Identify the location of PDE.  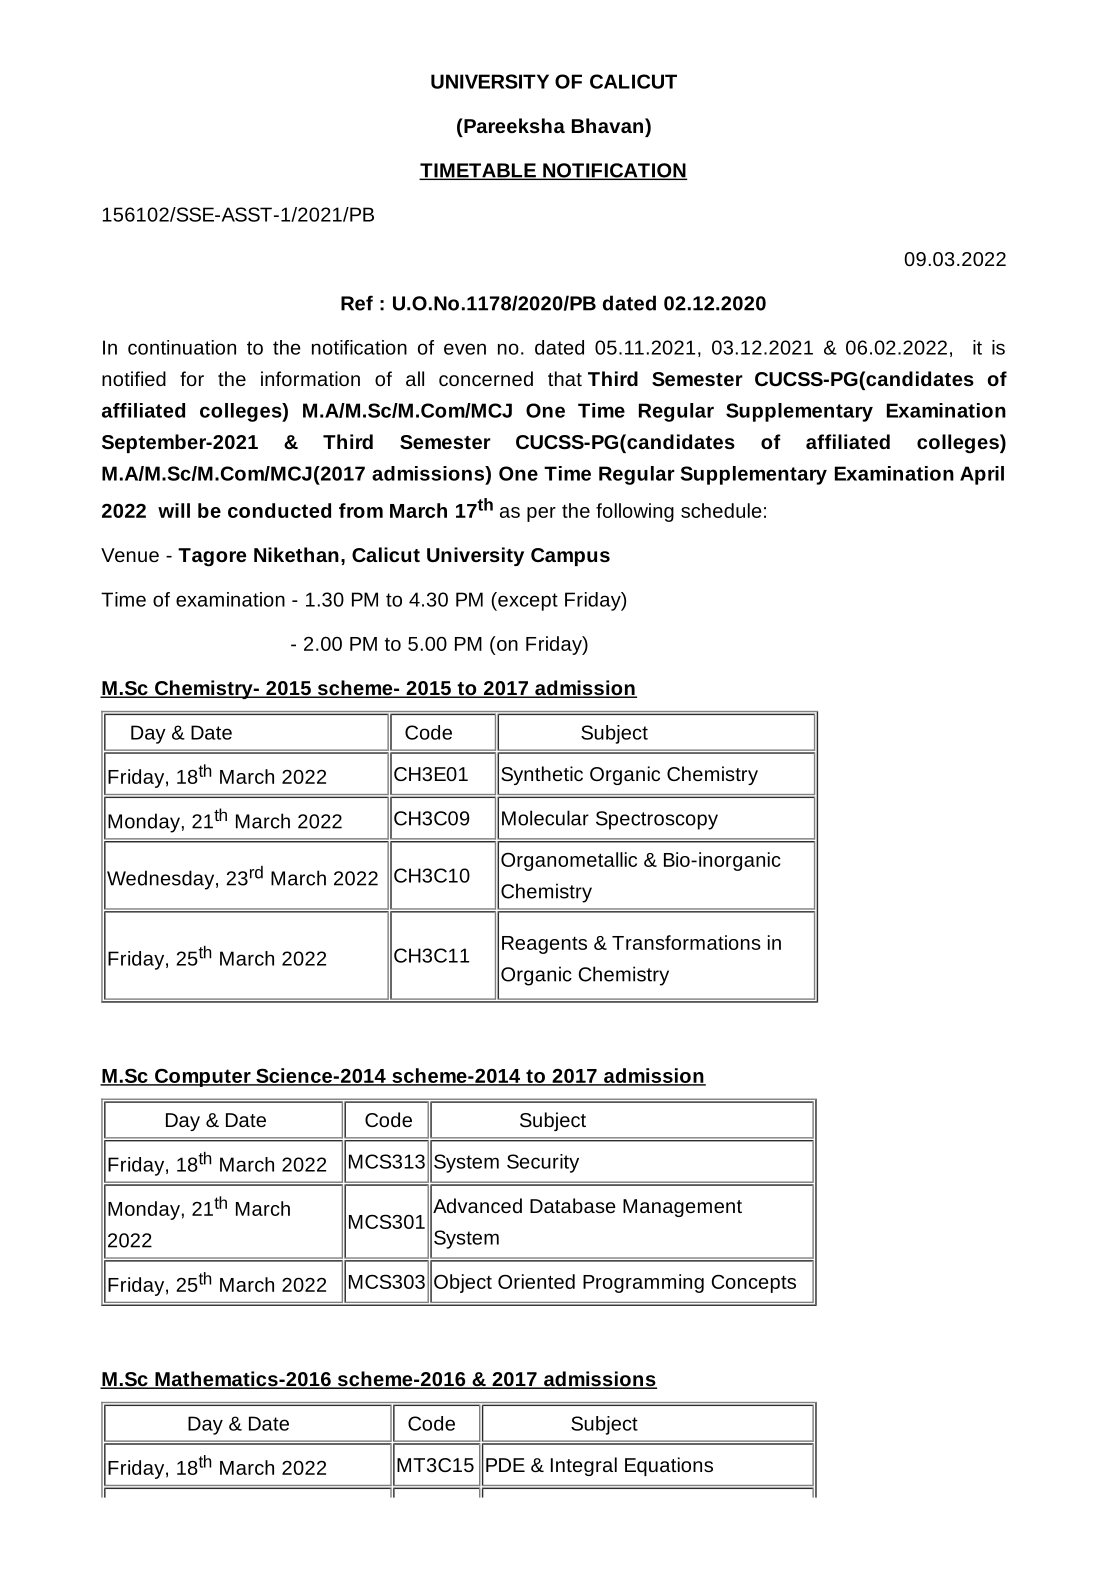
(505, 1465).
